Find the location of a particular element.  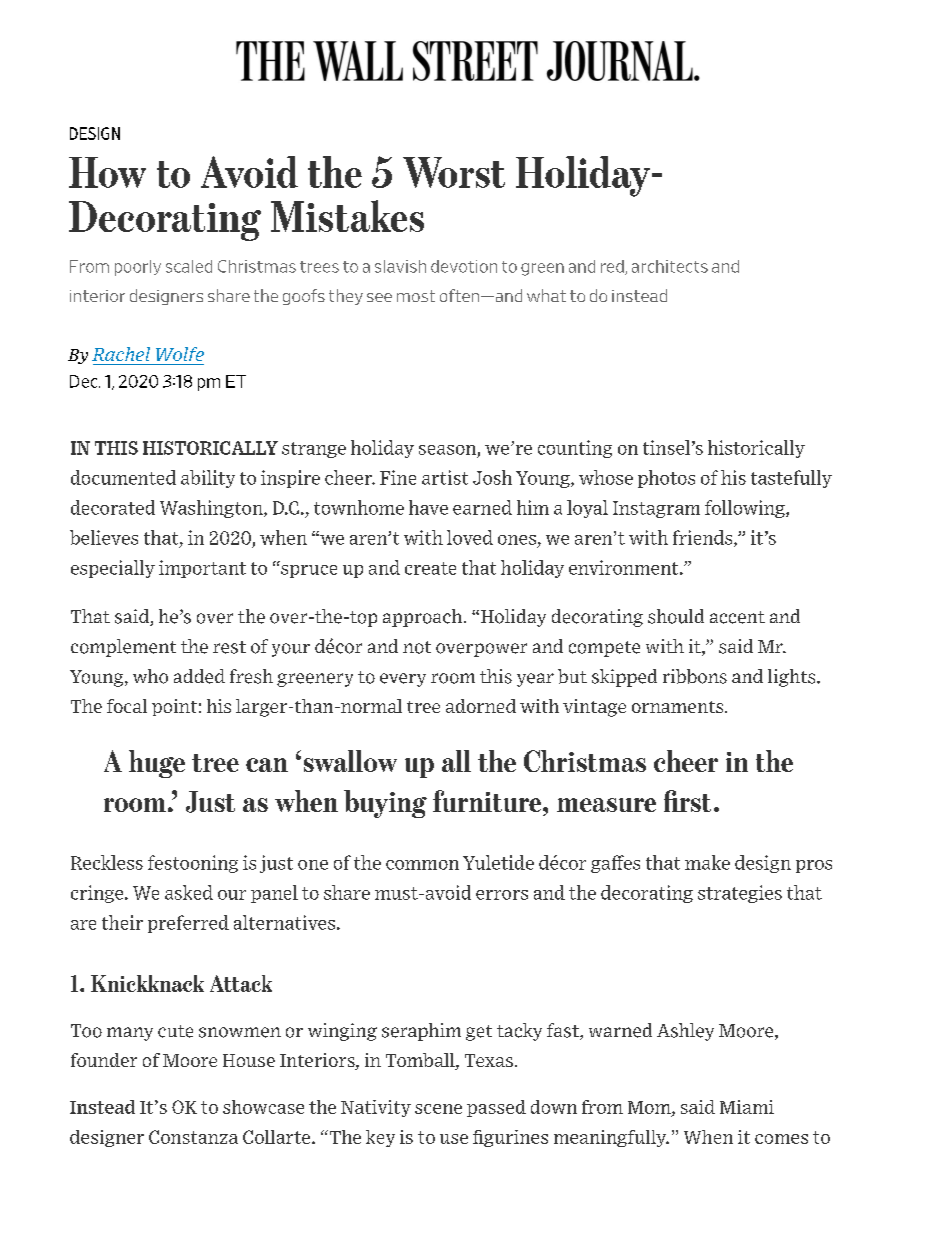

scene is located at coordinates (438, 1109).
